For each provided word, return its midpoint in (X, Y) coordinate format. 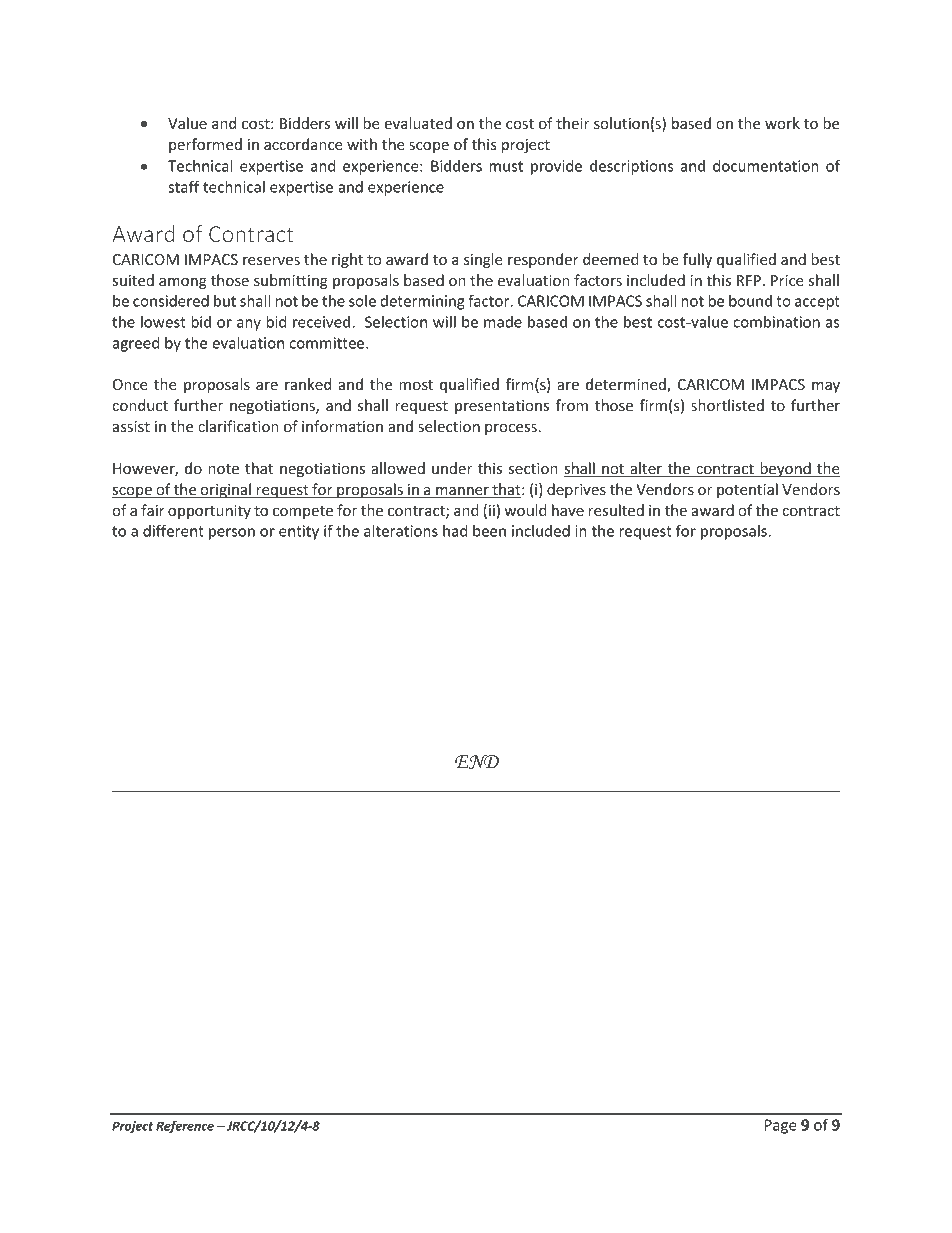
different (173, 530)
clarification (238, 426)
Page (781, 1126)
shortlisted (727, 405)
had (455, 531)
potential (747, 490)
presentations (502, 407)
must (506, 166)
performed (205, 145)
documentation (766, 166)
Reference (185, 1127)
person (232, 534)
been (489, 531)
